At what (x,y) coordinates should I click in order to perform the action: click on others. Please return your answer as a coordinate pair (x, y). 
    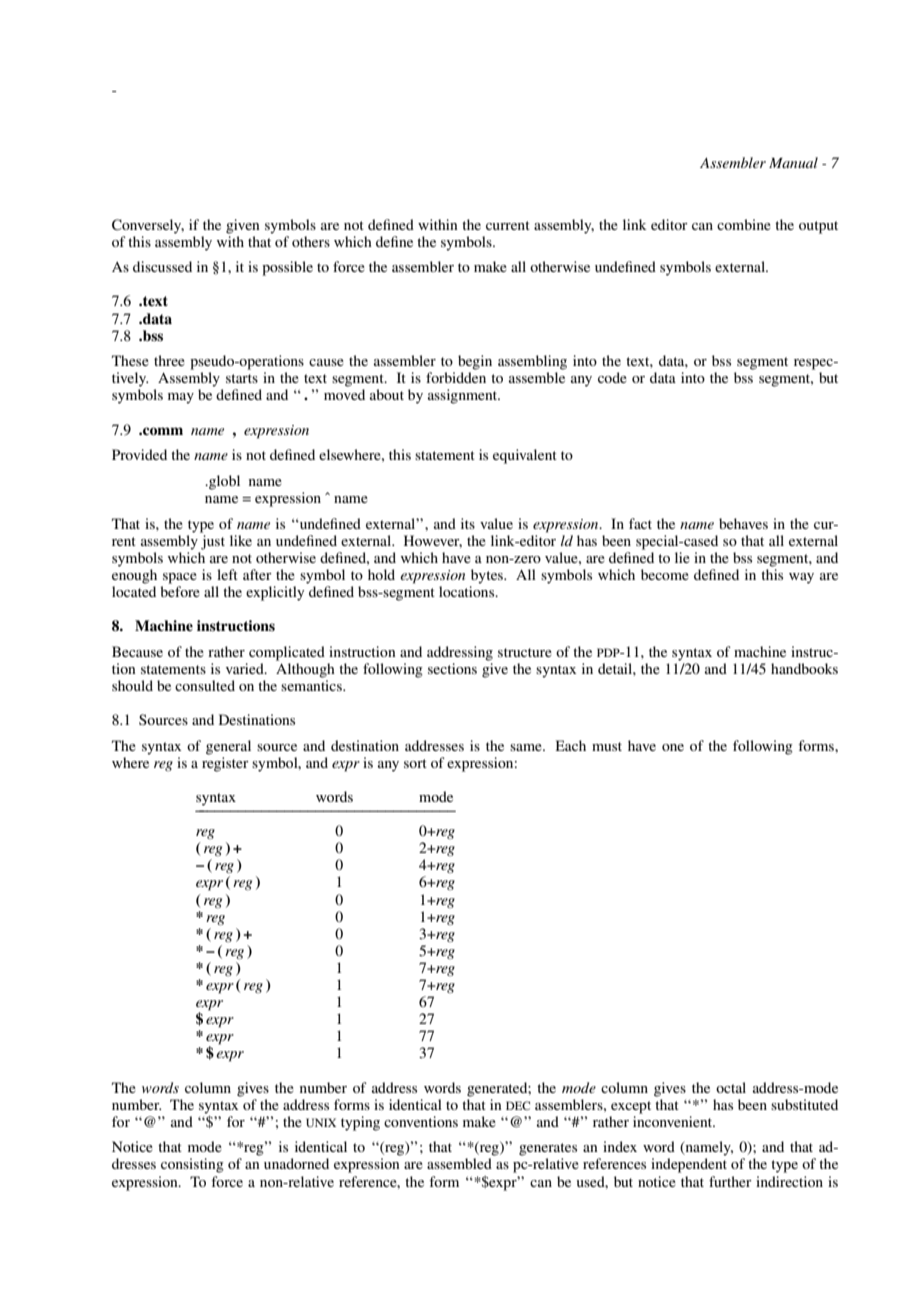
    Looking at the image, I should click on (311, 241).
